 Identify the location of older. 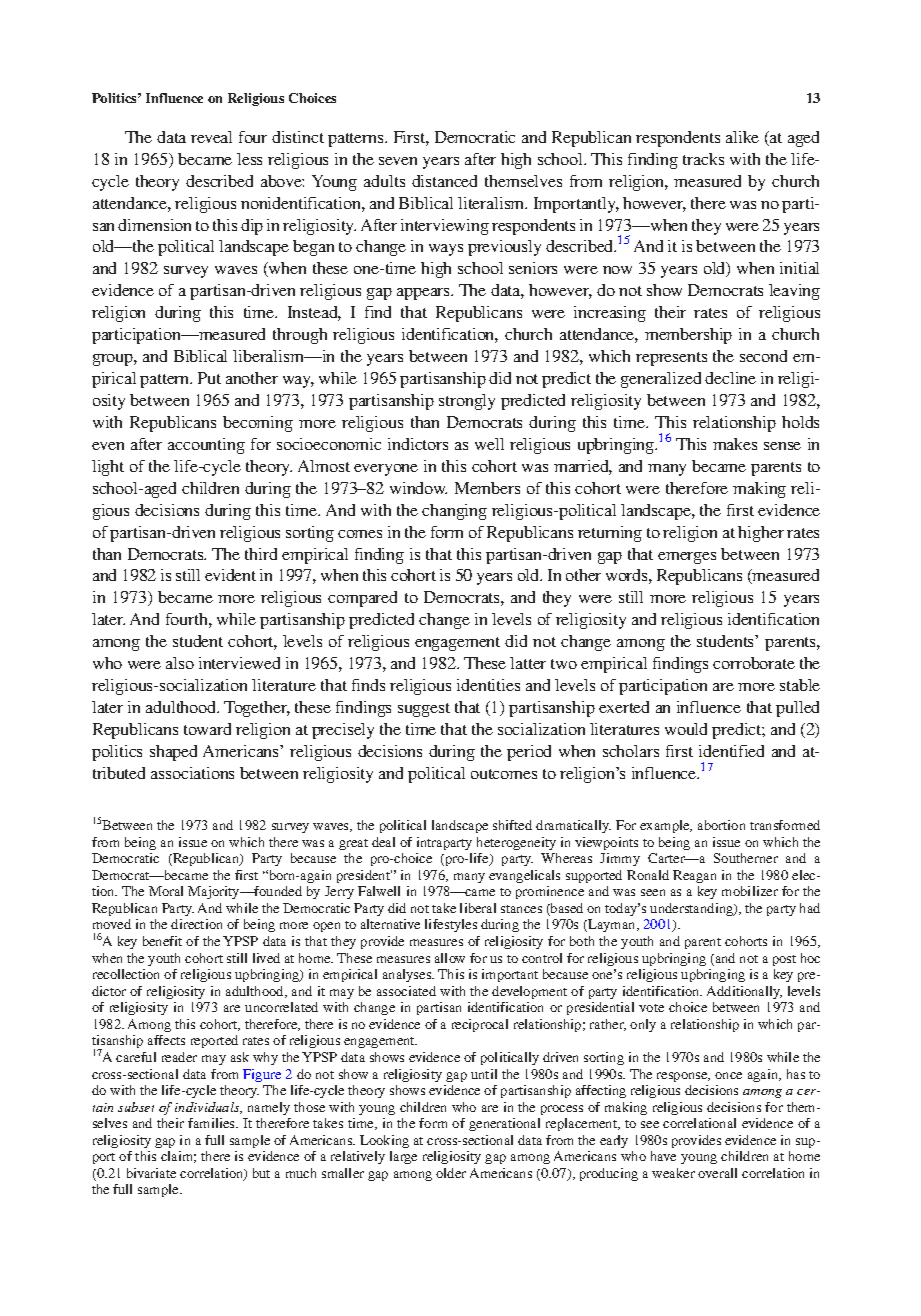
(451, 1173).
